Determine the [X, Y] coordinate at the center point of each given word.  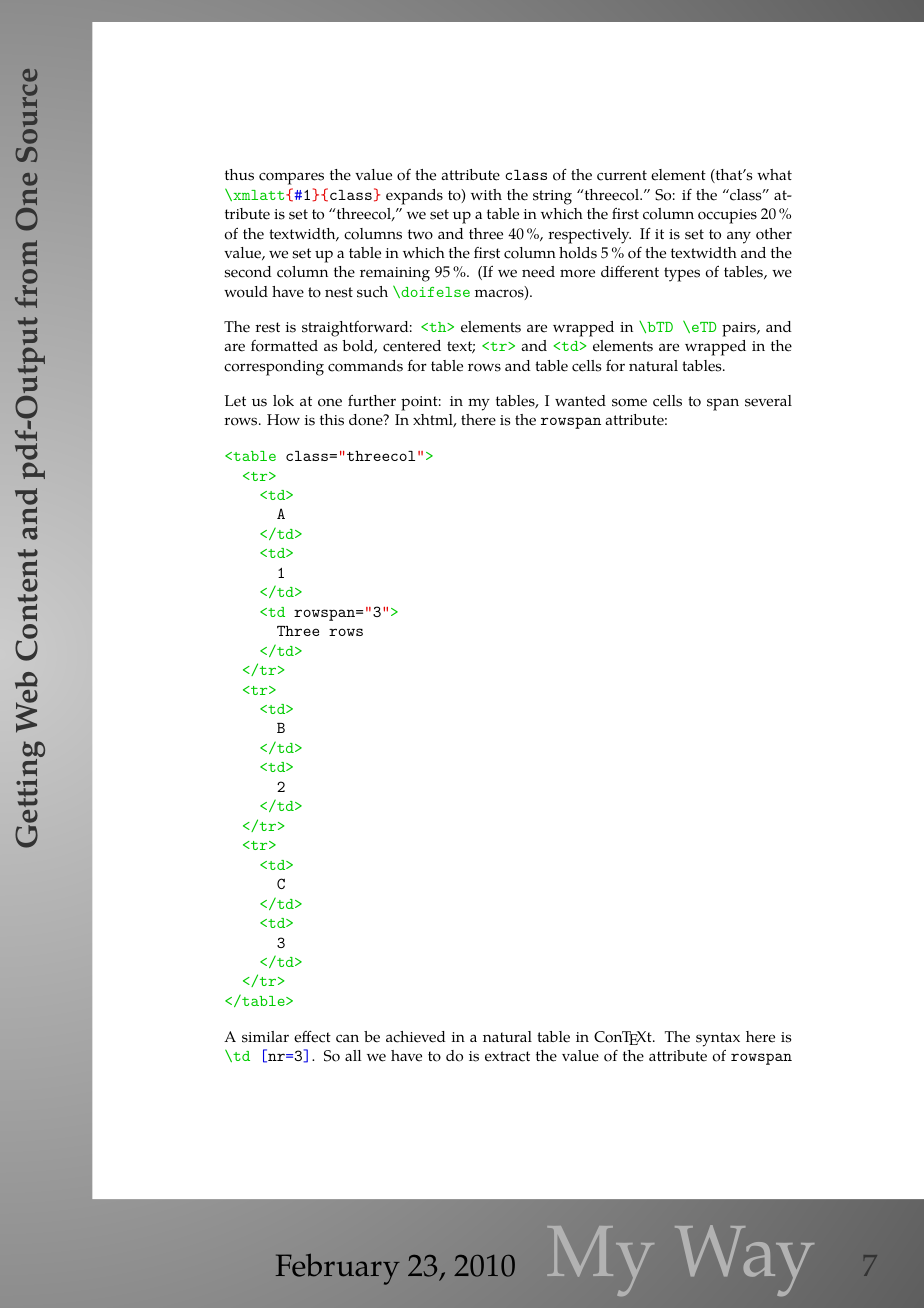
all [353, 1055]
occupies [727, 216]
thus [239, 175]
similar [265, 1037]
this [332, 420]
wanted [580, 401]
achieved [416, 1037]
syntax [718, 1039]
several [768, 401]
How [283, 420]
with [486, 194]
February [338, 1269]
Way [744, 1260]
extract [507, 1056]
